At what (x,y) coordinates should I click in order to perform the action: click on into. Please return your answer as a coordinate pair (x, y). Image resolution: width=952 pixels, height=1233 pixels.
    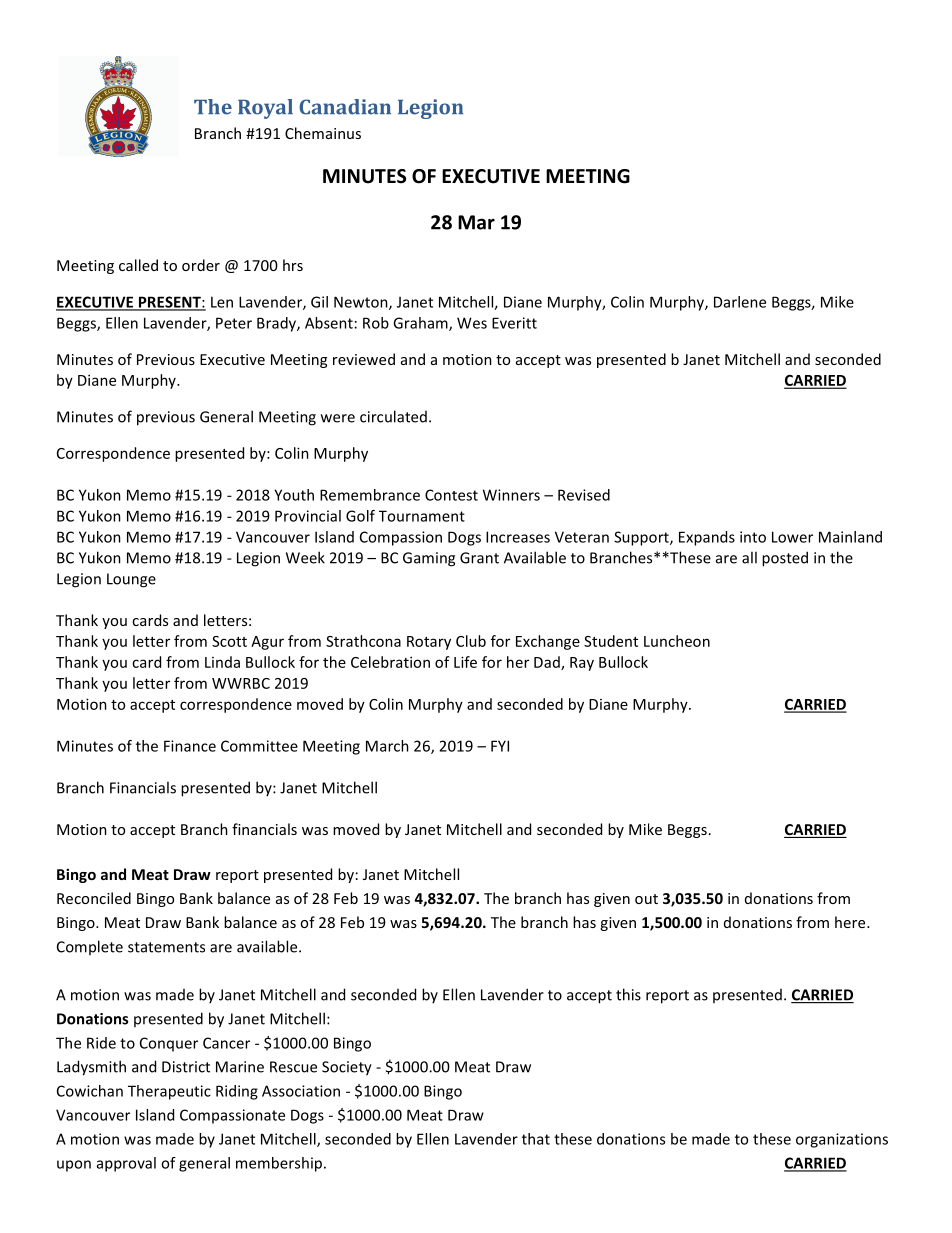
    Looking at the image, I should click on (753, 537).
